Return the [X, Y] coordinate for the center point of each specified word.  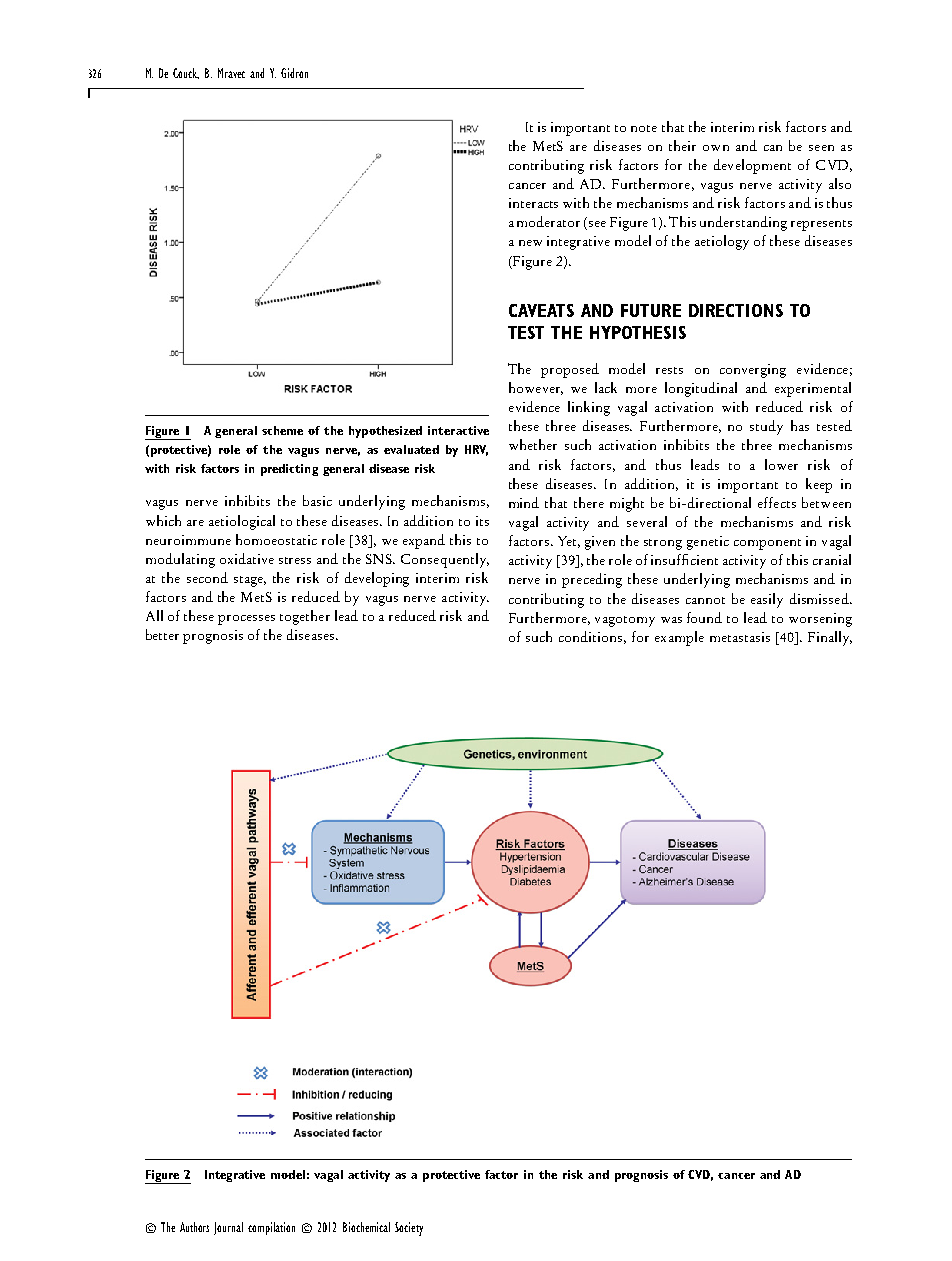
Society [409, 1229]
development [752, 166]
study [766, 427]
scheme [282, 430]
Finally [830, 638]
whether [533, 444]
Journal [228, 1228]
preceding [592, 580]
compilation [271, 1228]
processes [246, 620]
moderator [548, 221]
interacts [533, 203]
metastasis [740, 637]
